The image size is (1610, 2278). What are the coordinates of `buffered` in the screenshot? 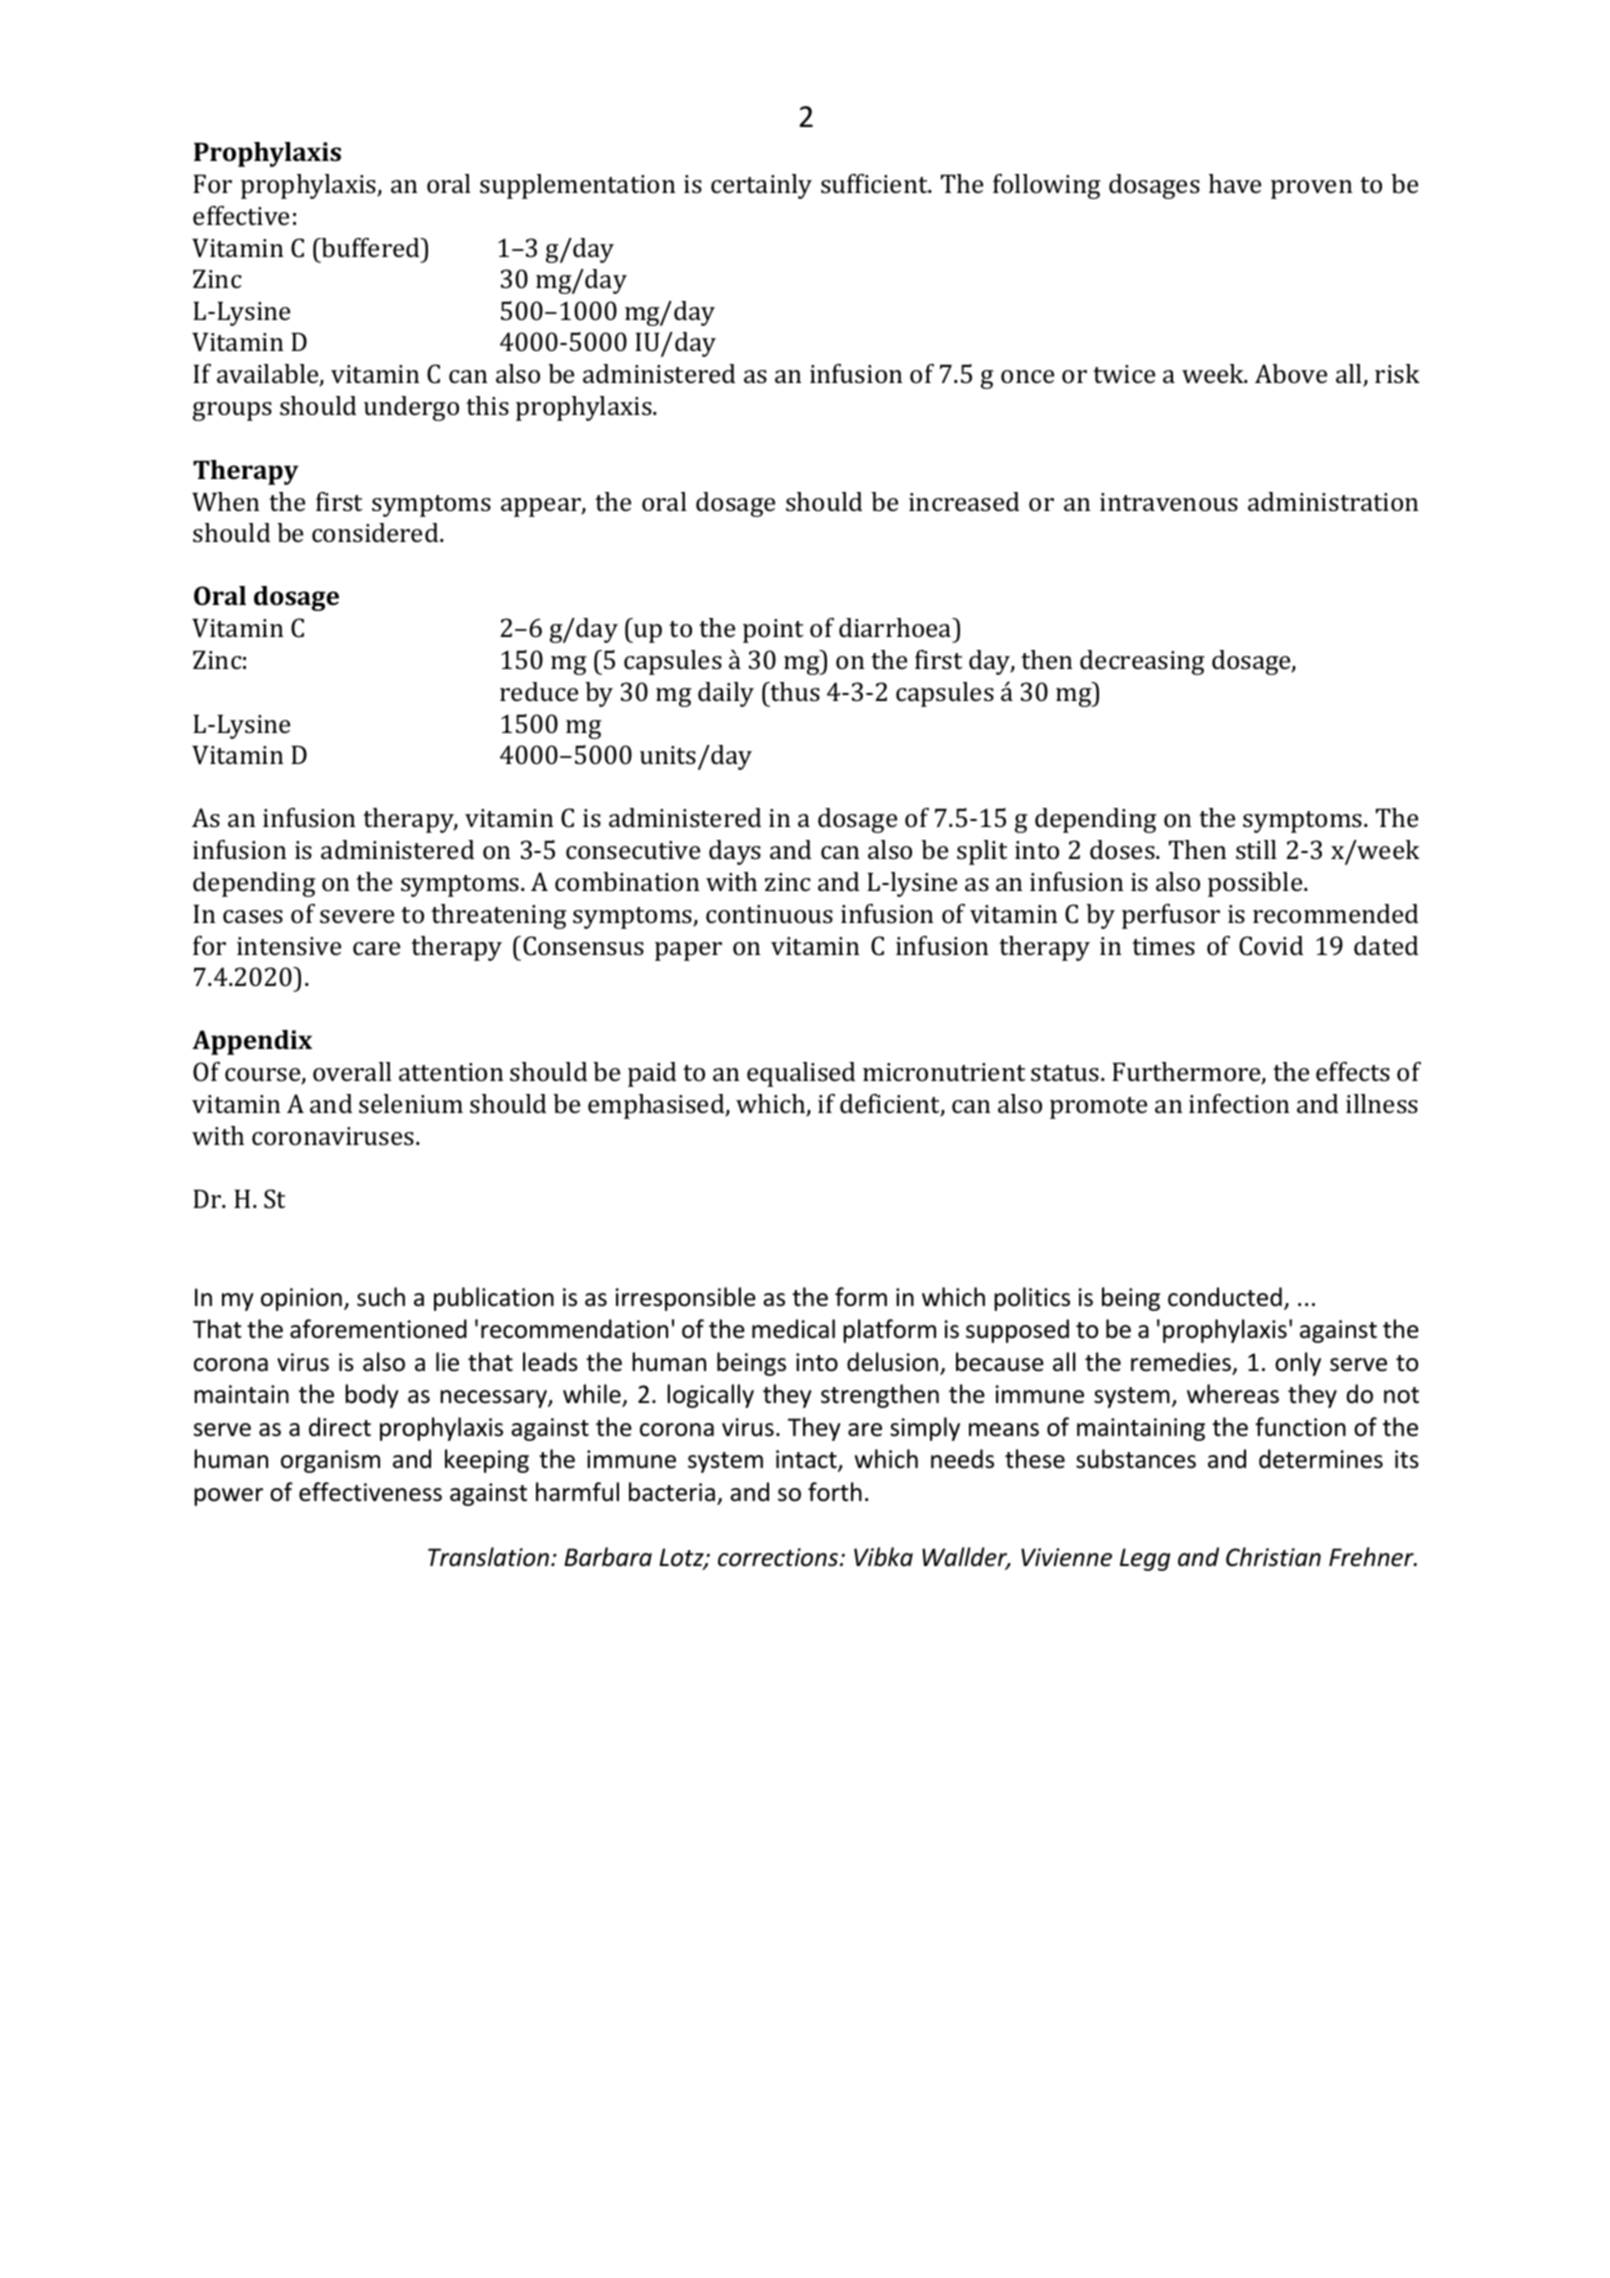 It's located at (371, 247).
